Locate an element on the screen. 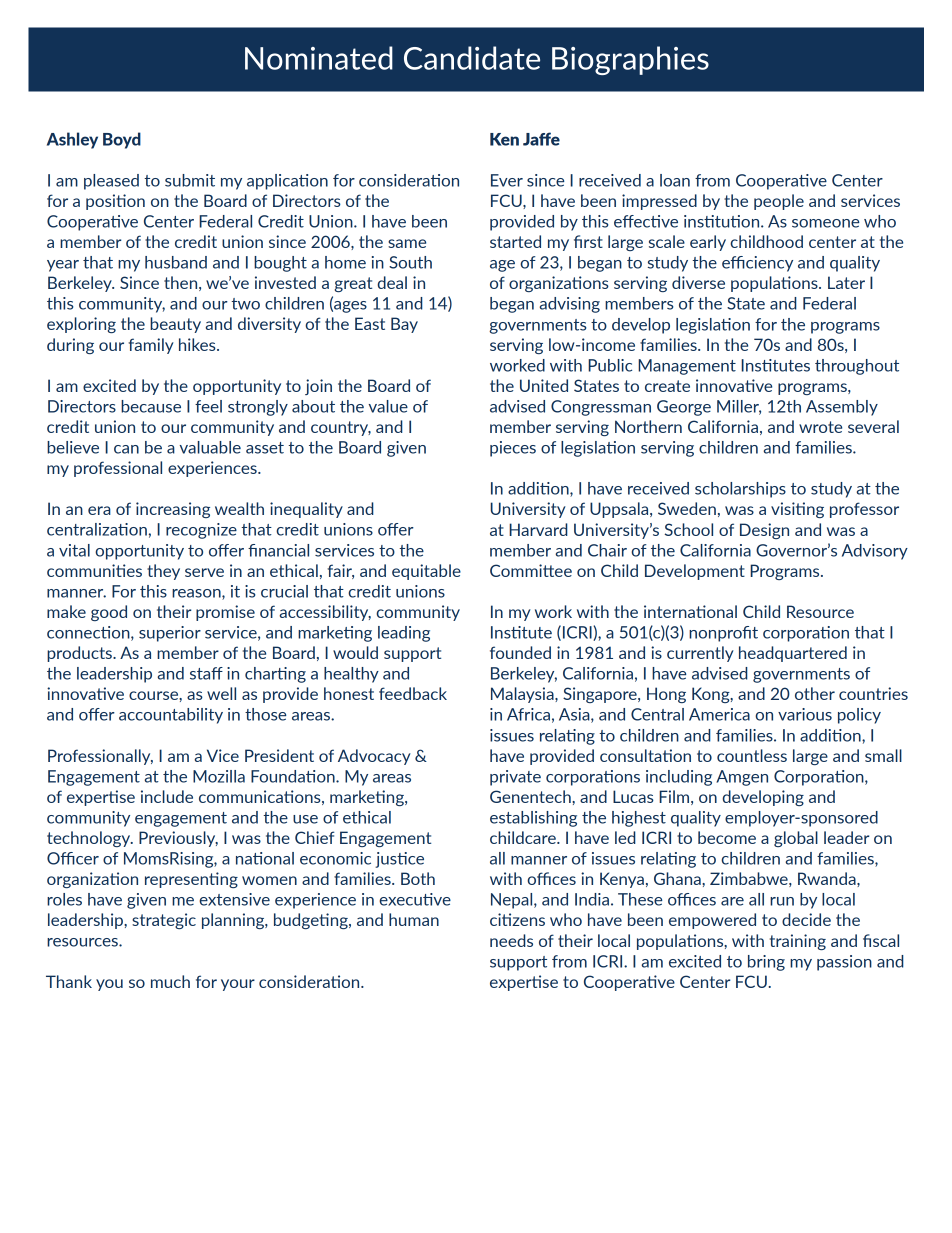  much is located at coordinates (170, 981).
